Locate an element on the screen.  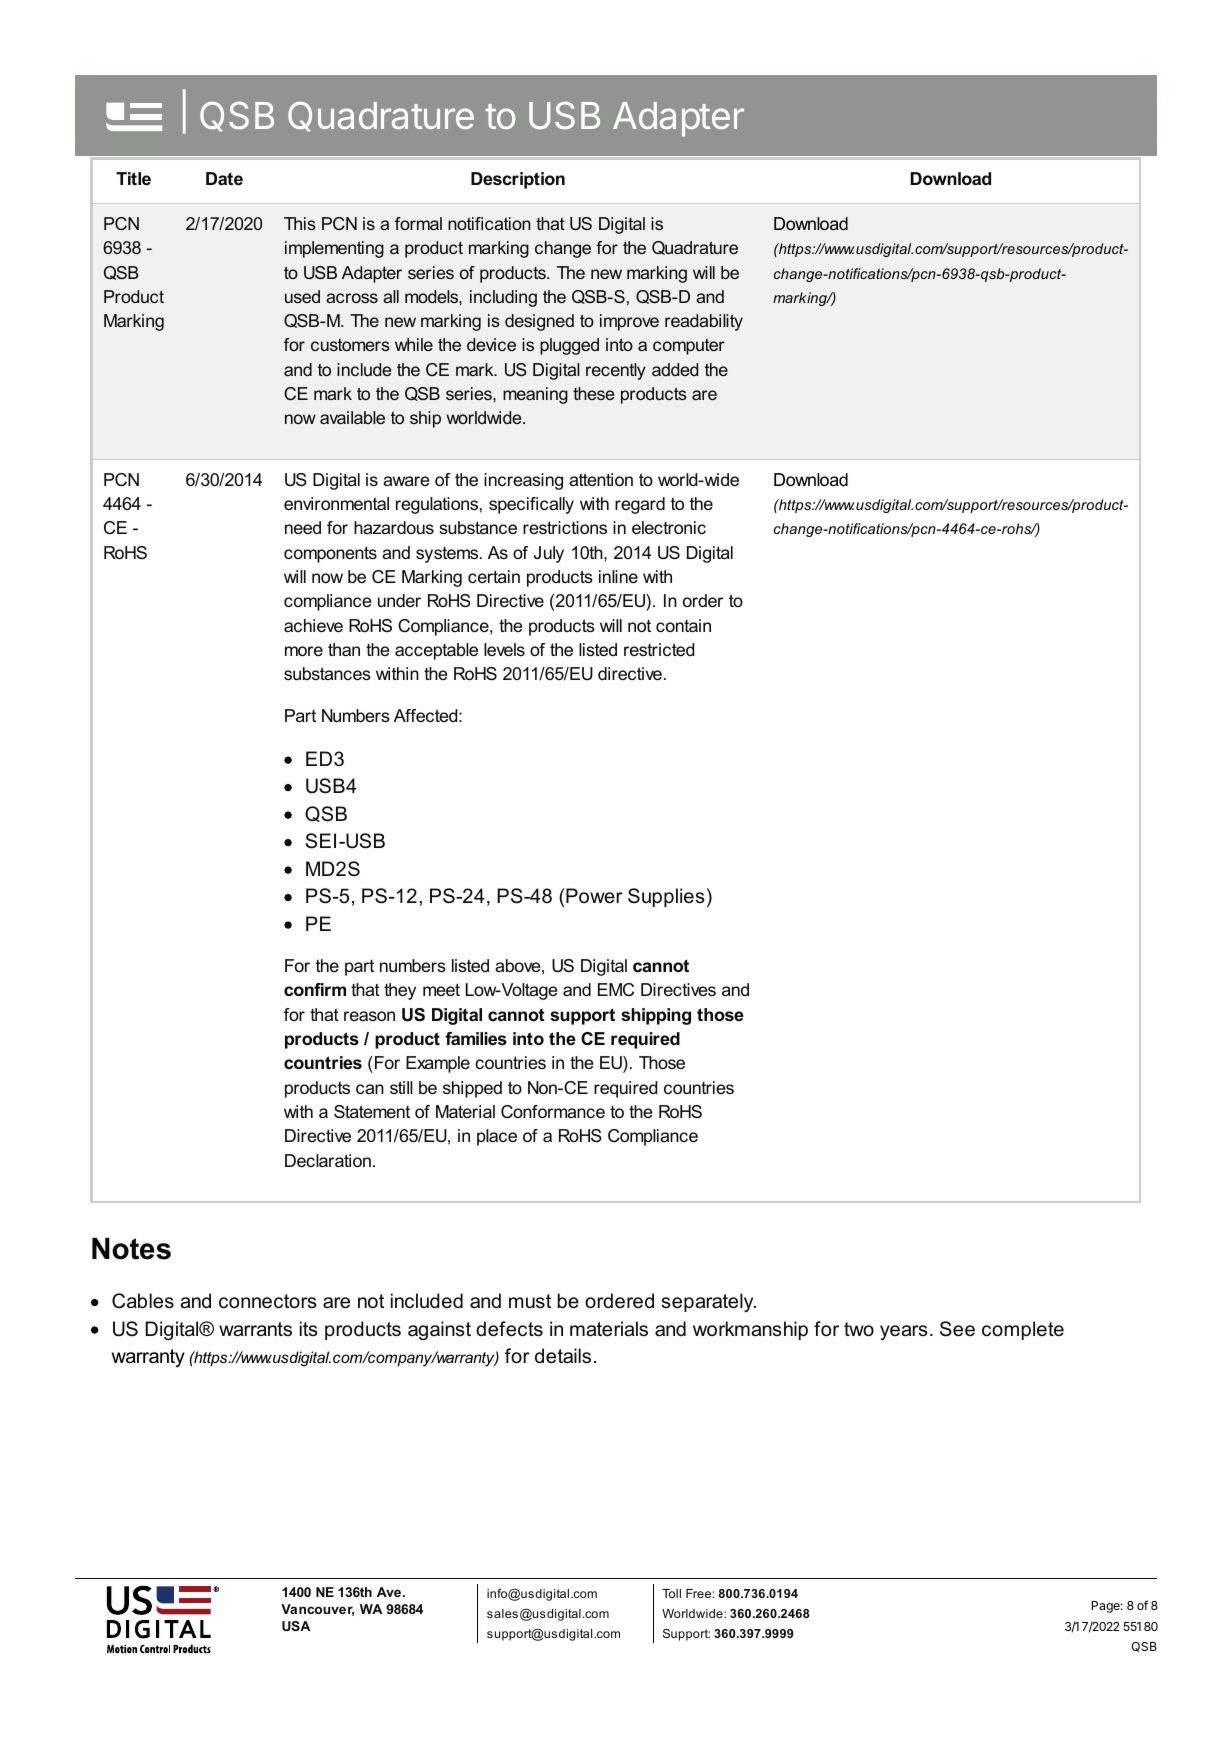
years is located at coordinates (904, 1332).
